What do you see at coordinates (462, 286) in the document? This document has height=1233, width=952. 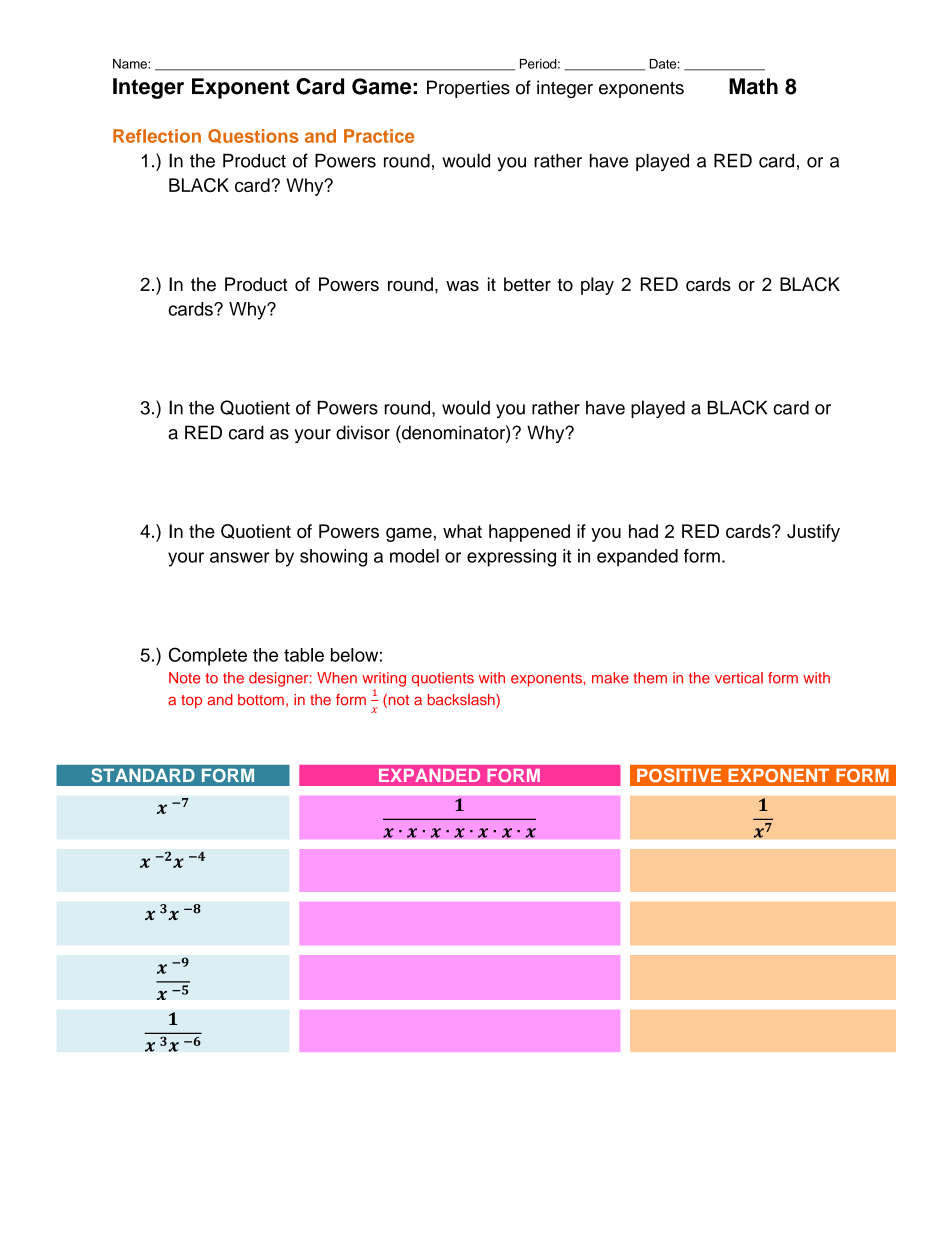 I see `was` at bounding box center [462, 286].
